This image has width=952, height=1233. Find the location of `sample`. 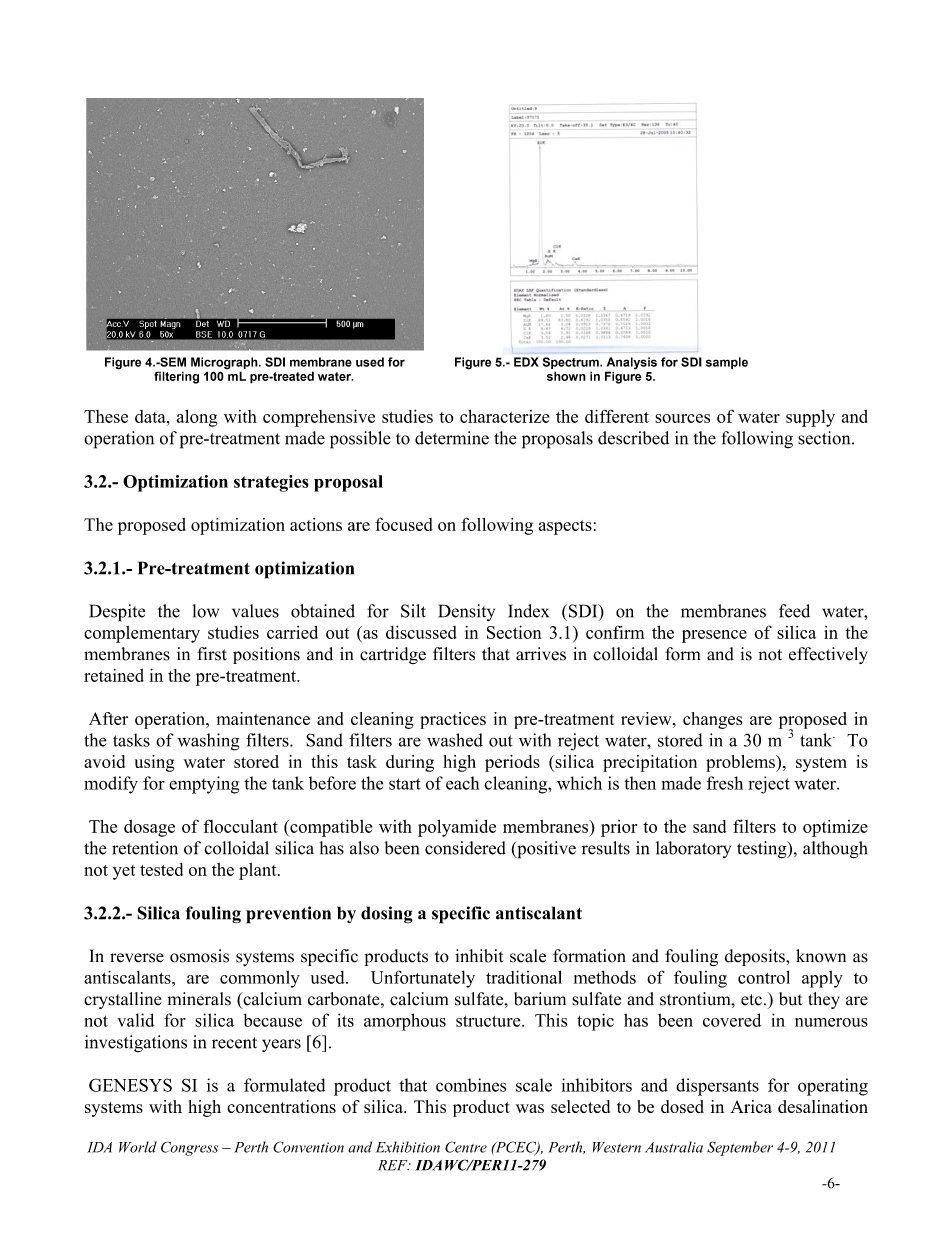

sample is located at coordinates (727, 363).
